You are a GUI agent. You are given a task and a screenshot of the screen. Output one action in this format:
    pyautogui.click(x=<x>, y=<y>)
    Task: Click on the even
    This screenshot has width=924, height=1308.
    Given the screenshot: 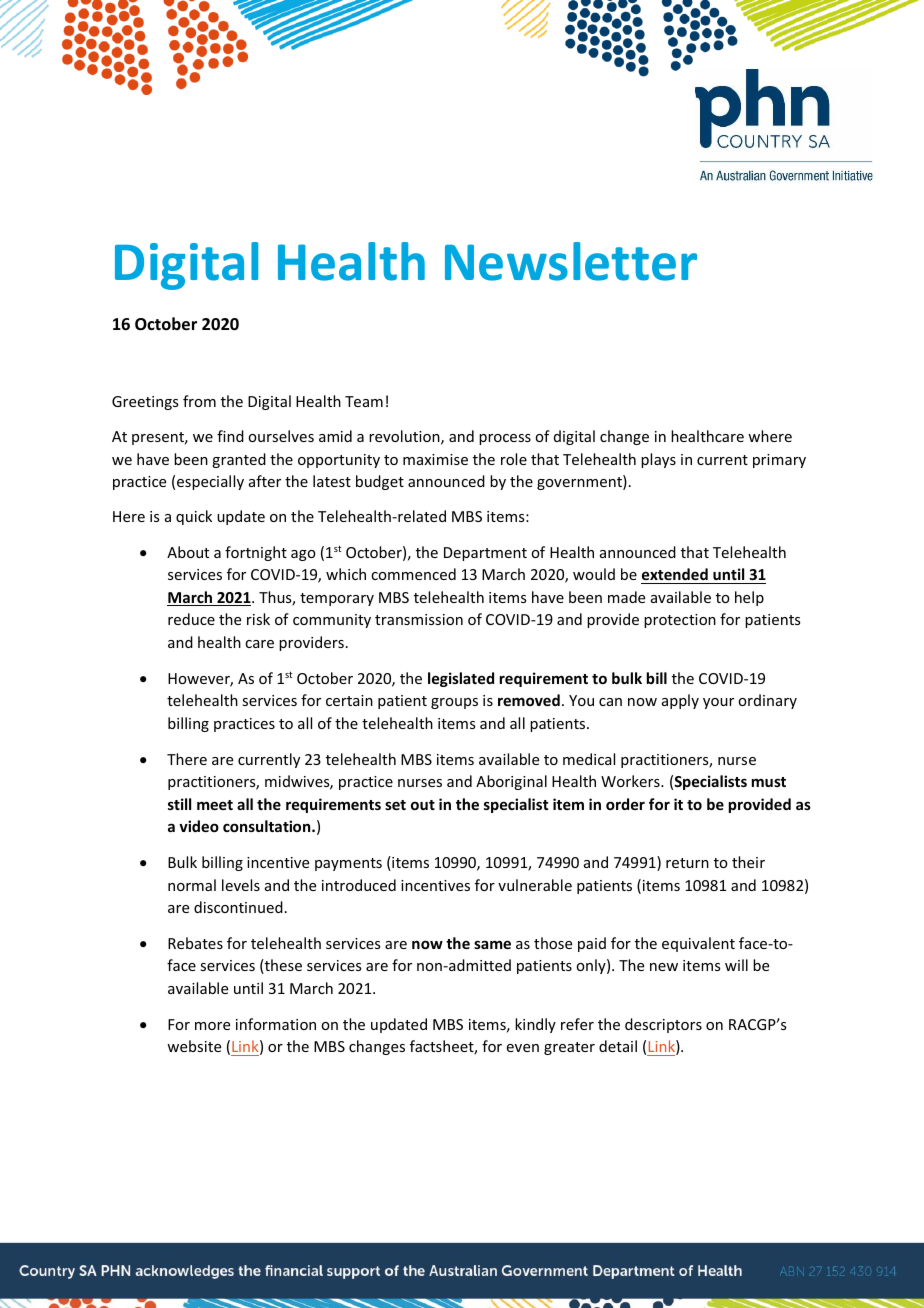 What is the action you would take?
    pyautogui.click(x=523, y=1048)
